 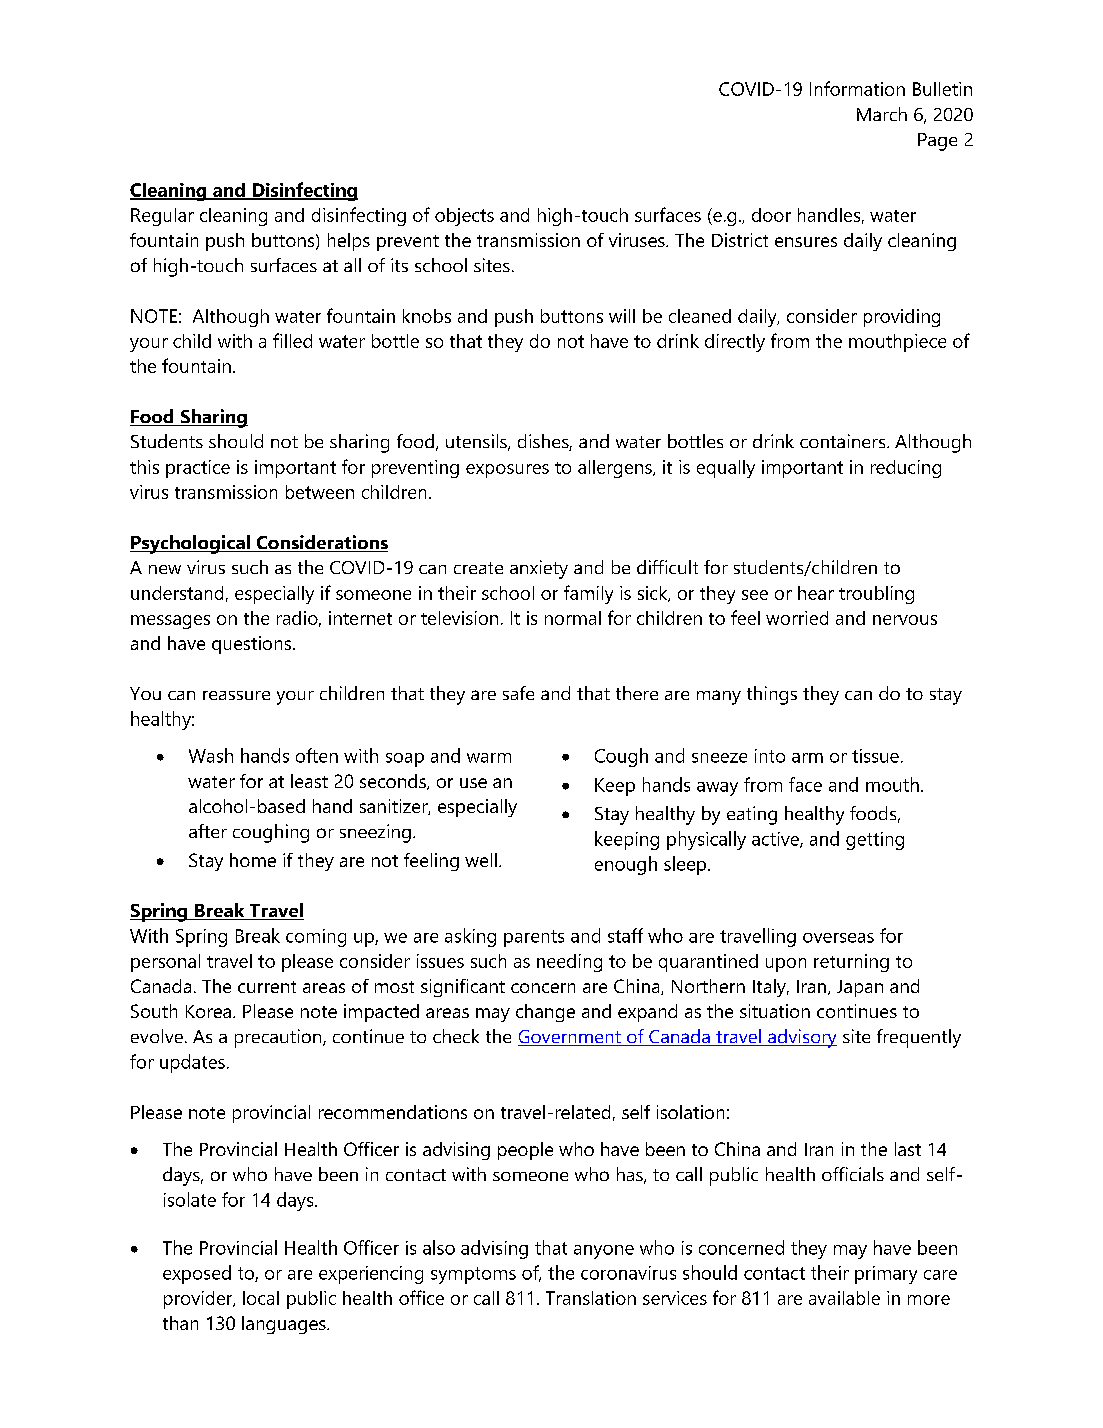 What do you see at coordinates (882, 114) in the page?
I see `March` at bounding box center [882, 114].
